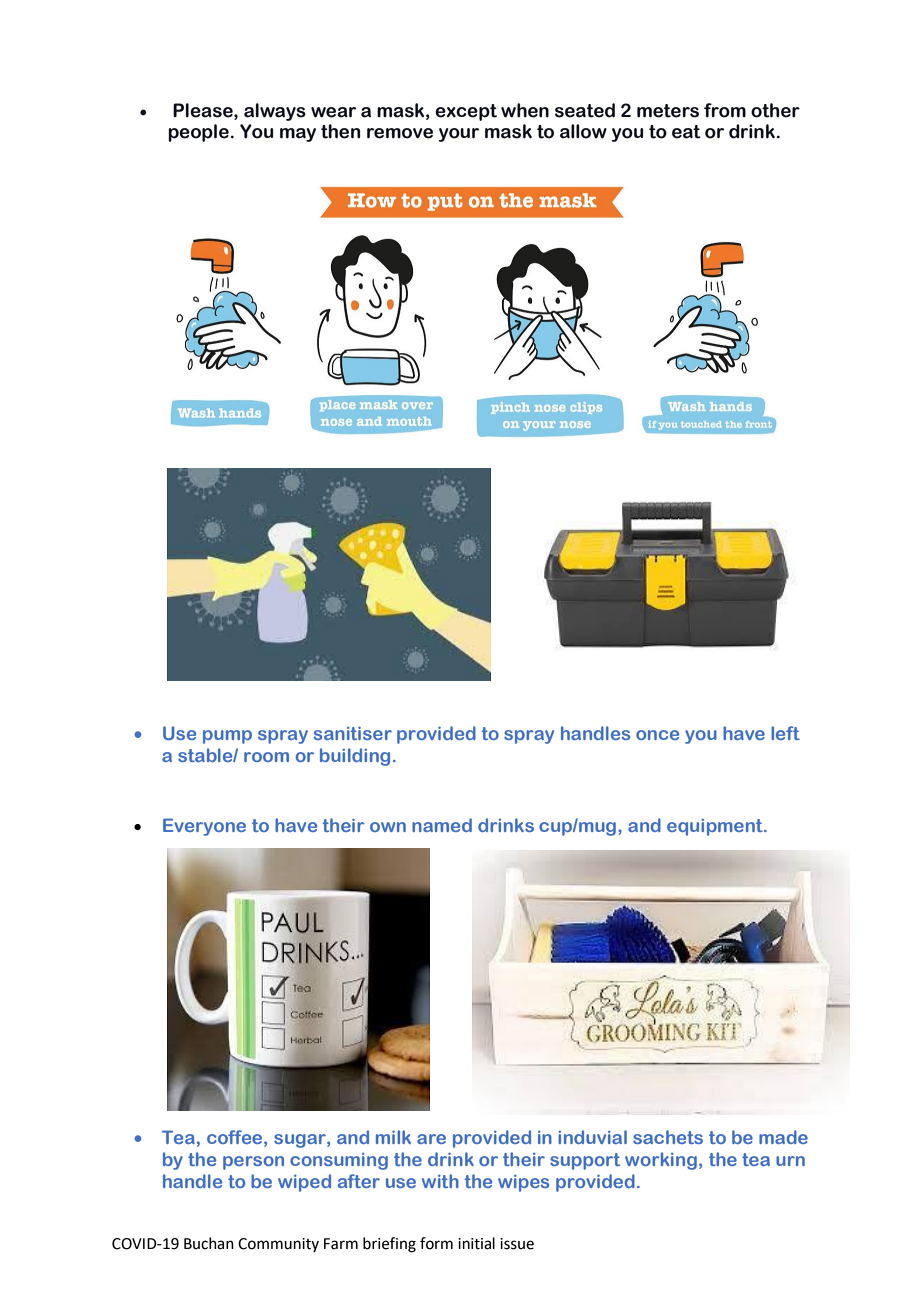 This screenshot has height=1308, width=924. What do you see at coordinates (278, 1245) in the screenshot?
I see `Community` at bounding box center [278, 1245].
